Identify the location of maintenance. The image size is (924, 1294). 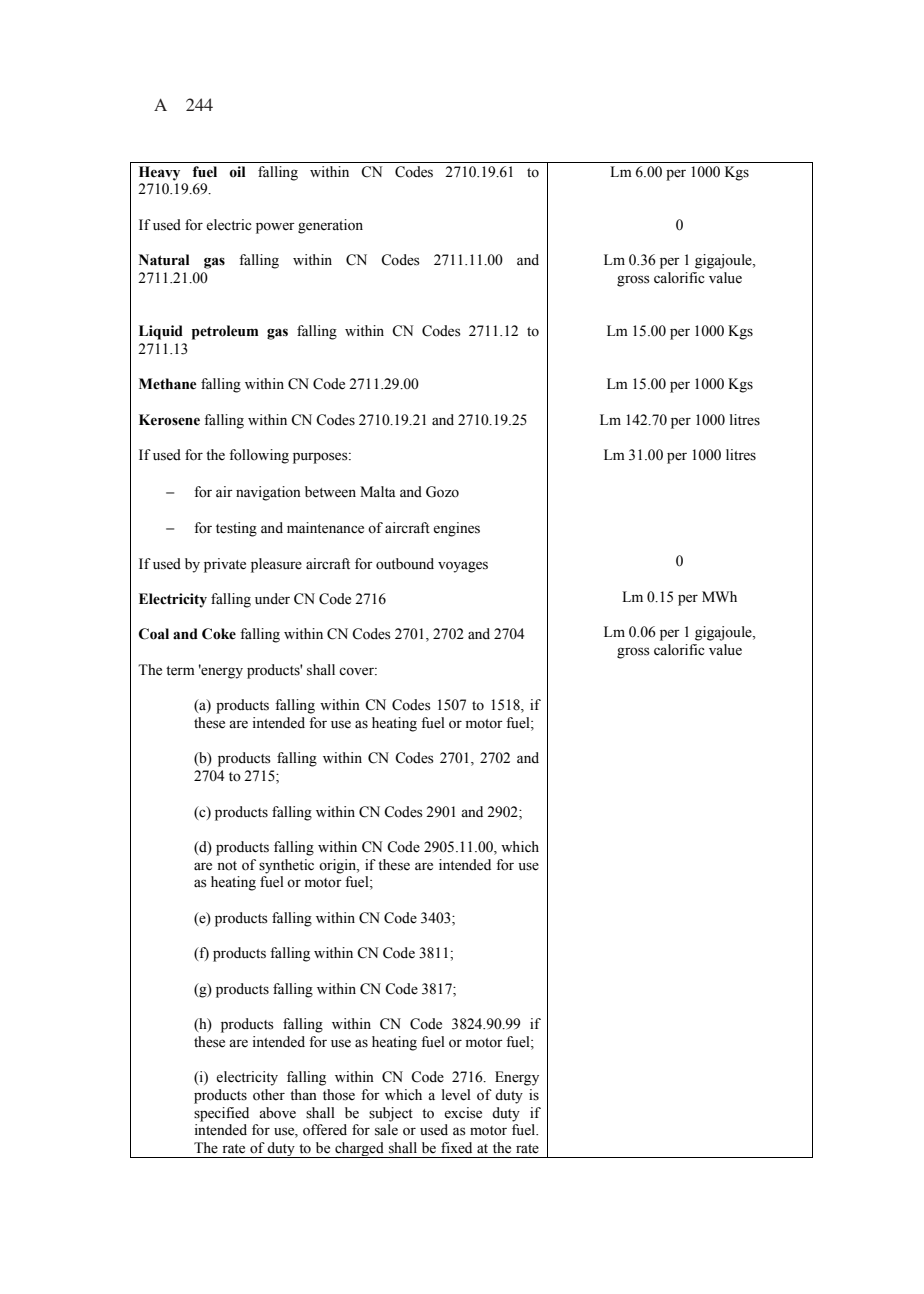
(325, 528).
